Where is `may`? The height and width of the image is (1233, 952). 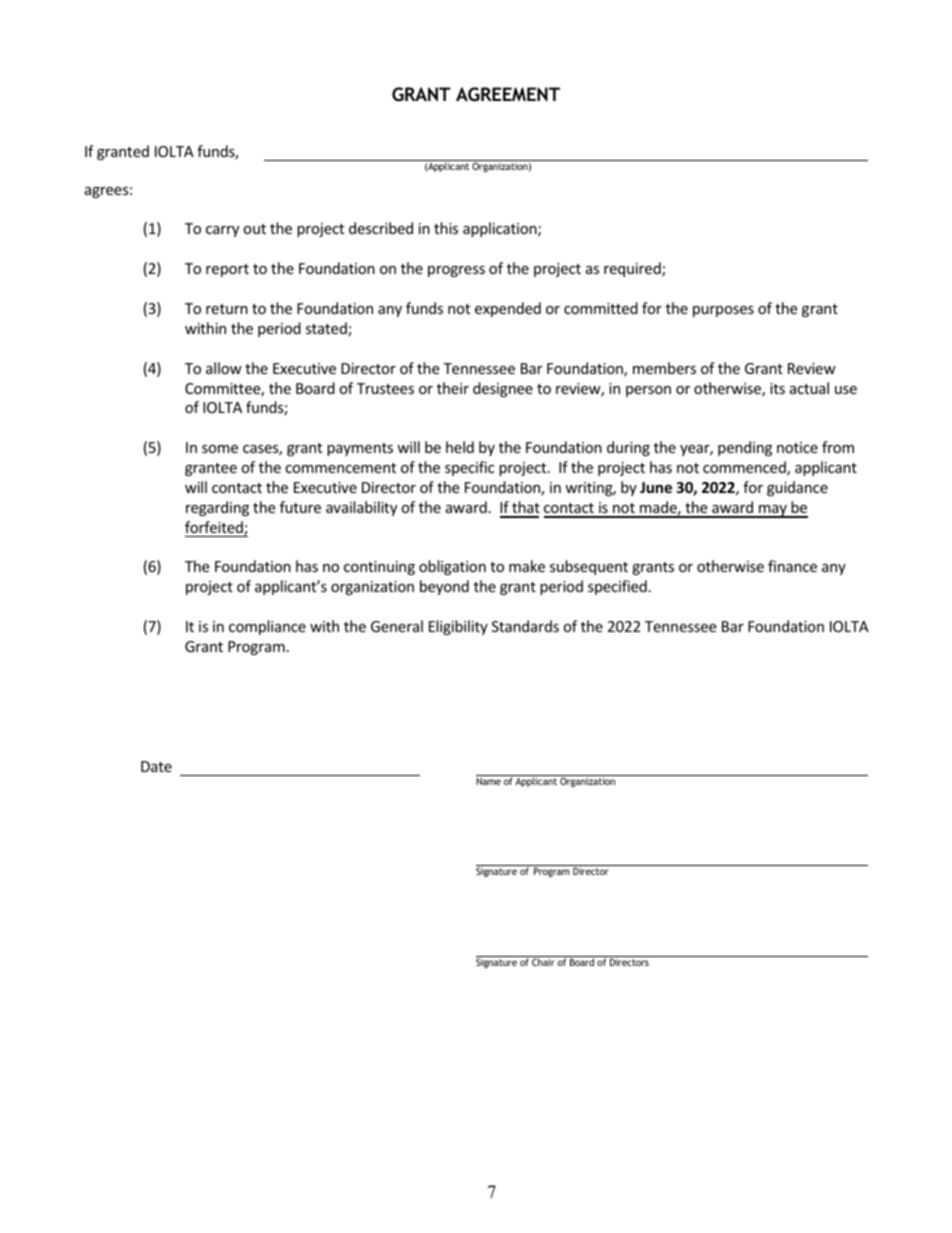 may is located at coordinates (773, 511).
